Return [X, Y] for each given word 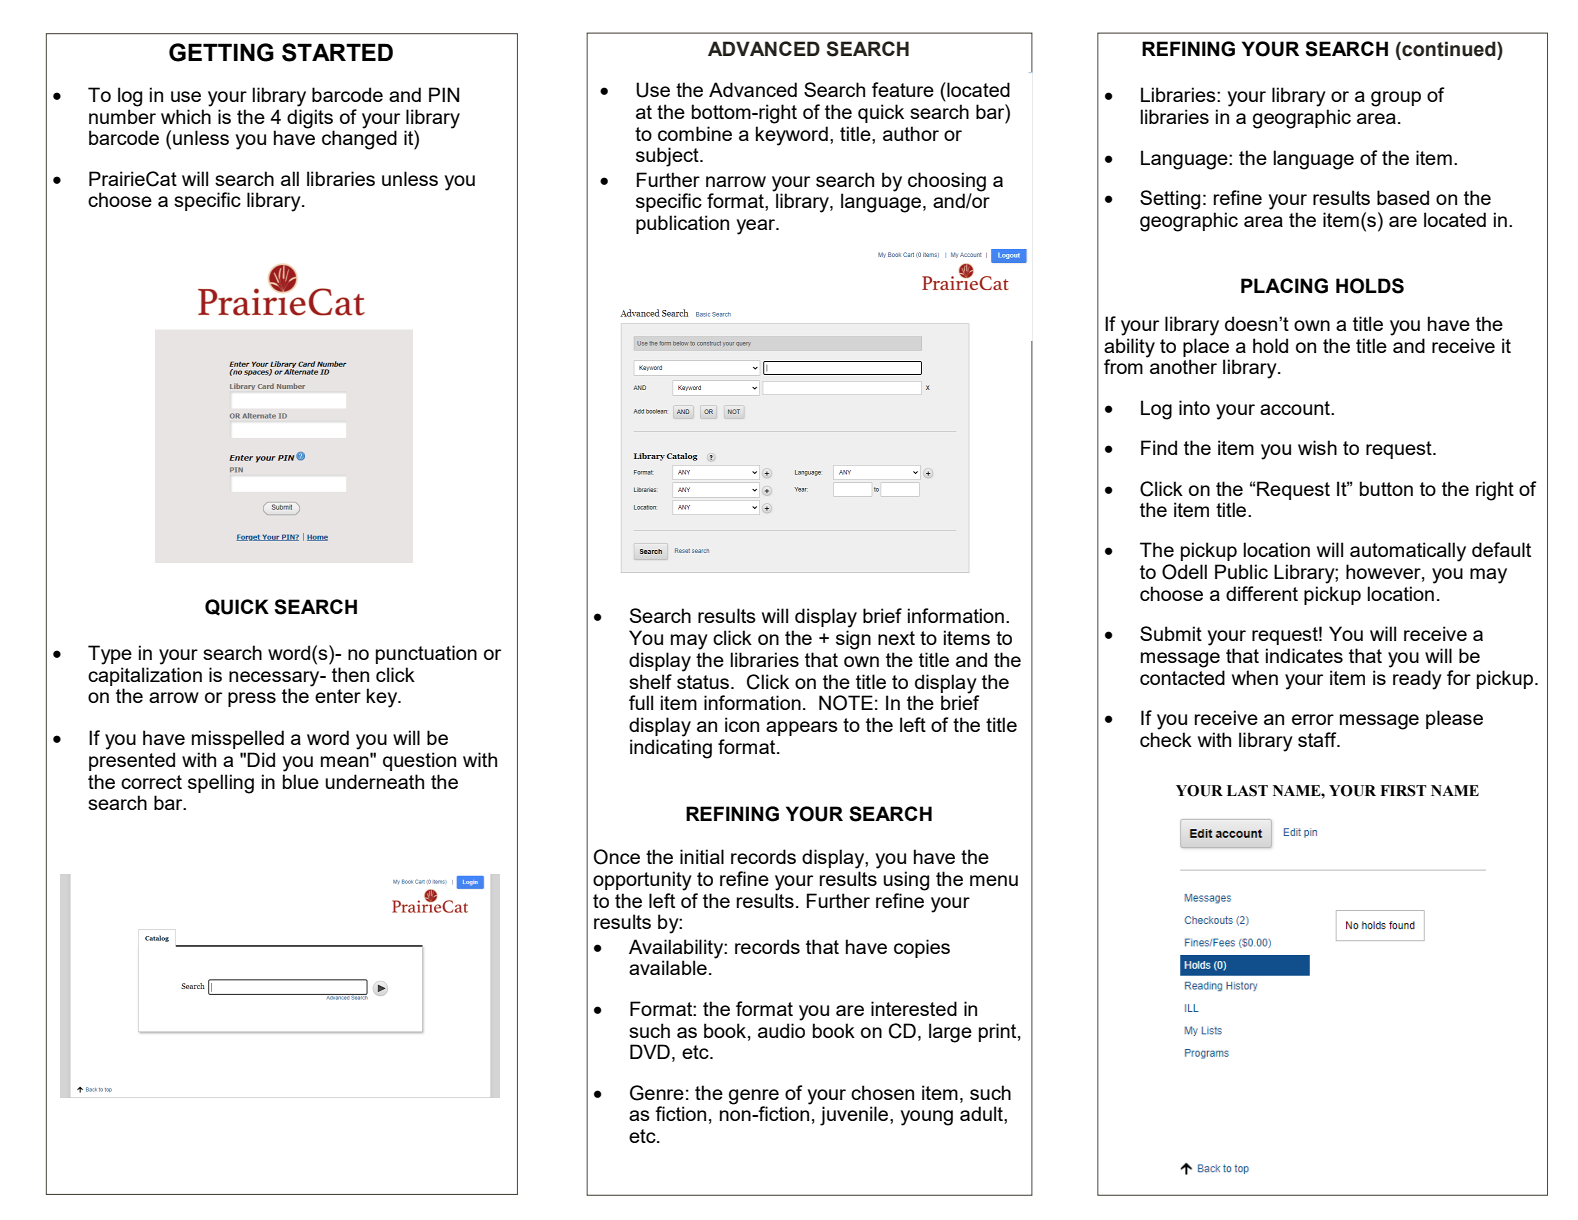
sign [853, 640]
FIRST [1403, 791]
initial [702, 856]
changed [359, 139]
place [1206, 347]
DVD [650, 1051]
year [757, 227]
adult [982, 1115]
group [1396, 99]
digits [310, 119]
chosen [882, 1092]
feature [903, 89]
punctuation [426, 654]
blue [301, 781]
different [1262, 593]
